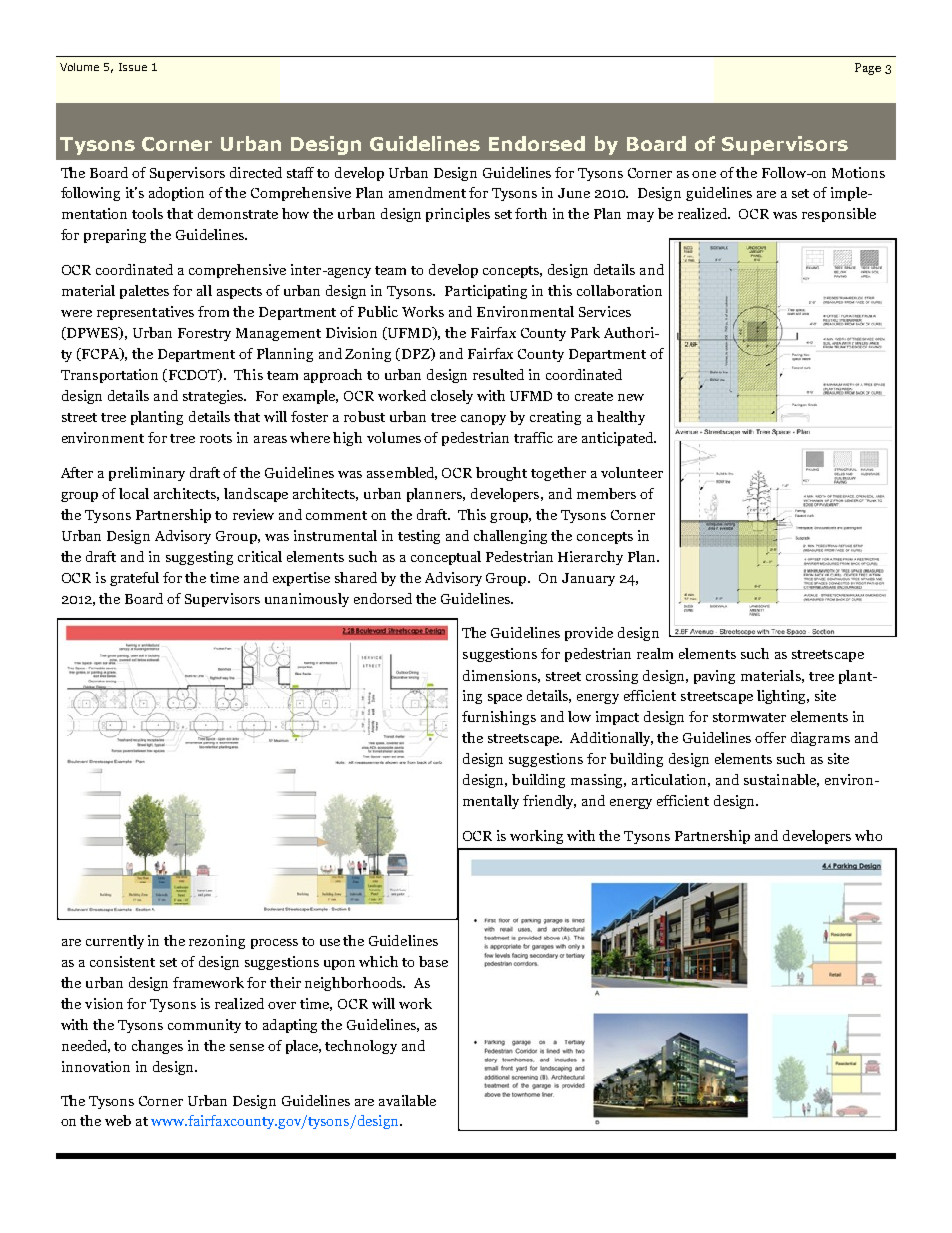 The width and height of the page is (952, 1233). Describe the element at coordinates (427, 192) in the page. I see `amendment` at that location.
